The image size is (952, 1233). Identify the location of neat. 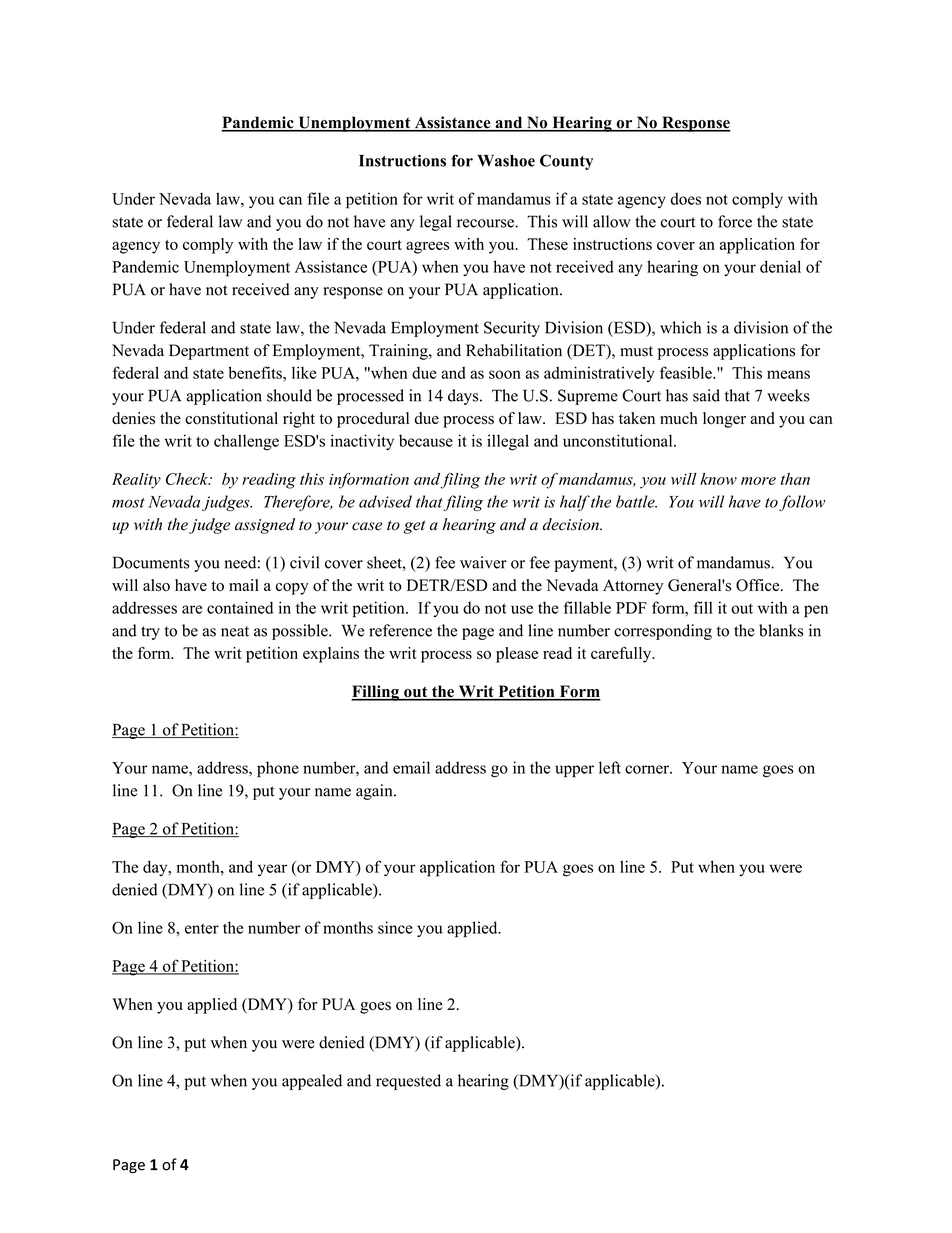
(235, 631).
